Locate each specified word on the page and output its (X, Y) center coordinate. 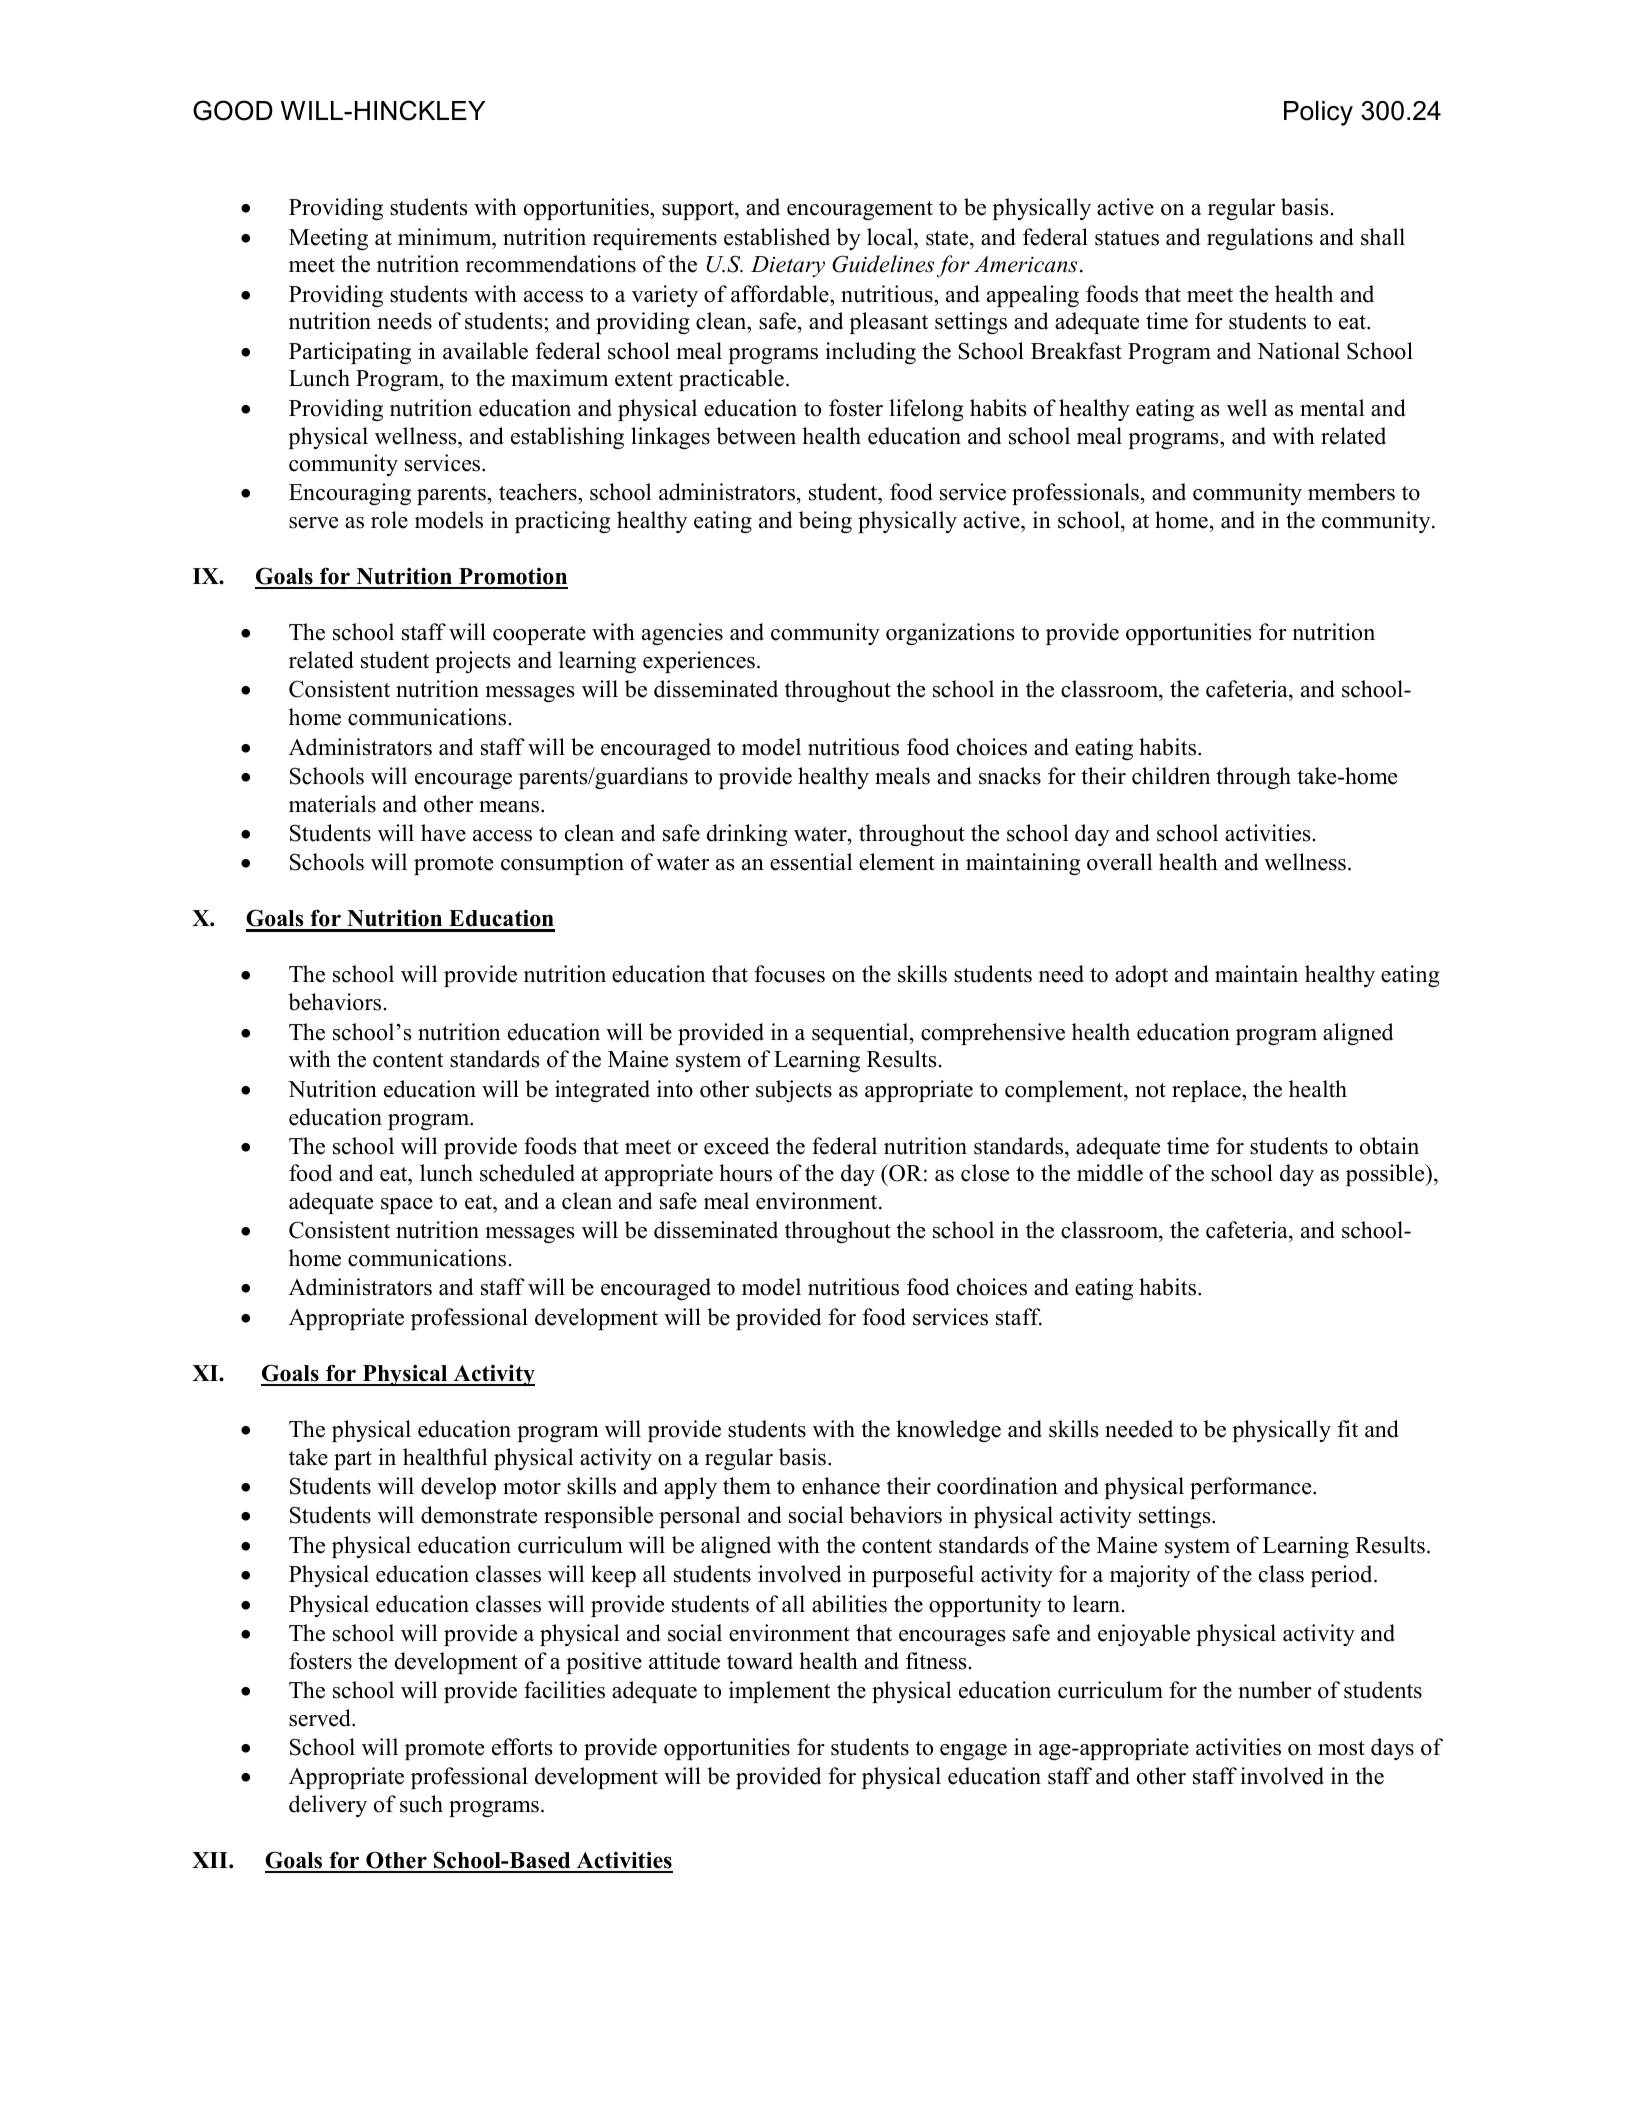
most (1341, 1748)
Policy (1318, 113)
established (777, 237)
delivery (328, 1806)
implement (779, 1692)
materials (332, 804)
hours (745, 1173)
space (407, 1206)
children (1171, 776)
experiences (699, 662)
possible (1386, 1175)
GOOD (233, 110)
